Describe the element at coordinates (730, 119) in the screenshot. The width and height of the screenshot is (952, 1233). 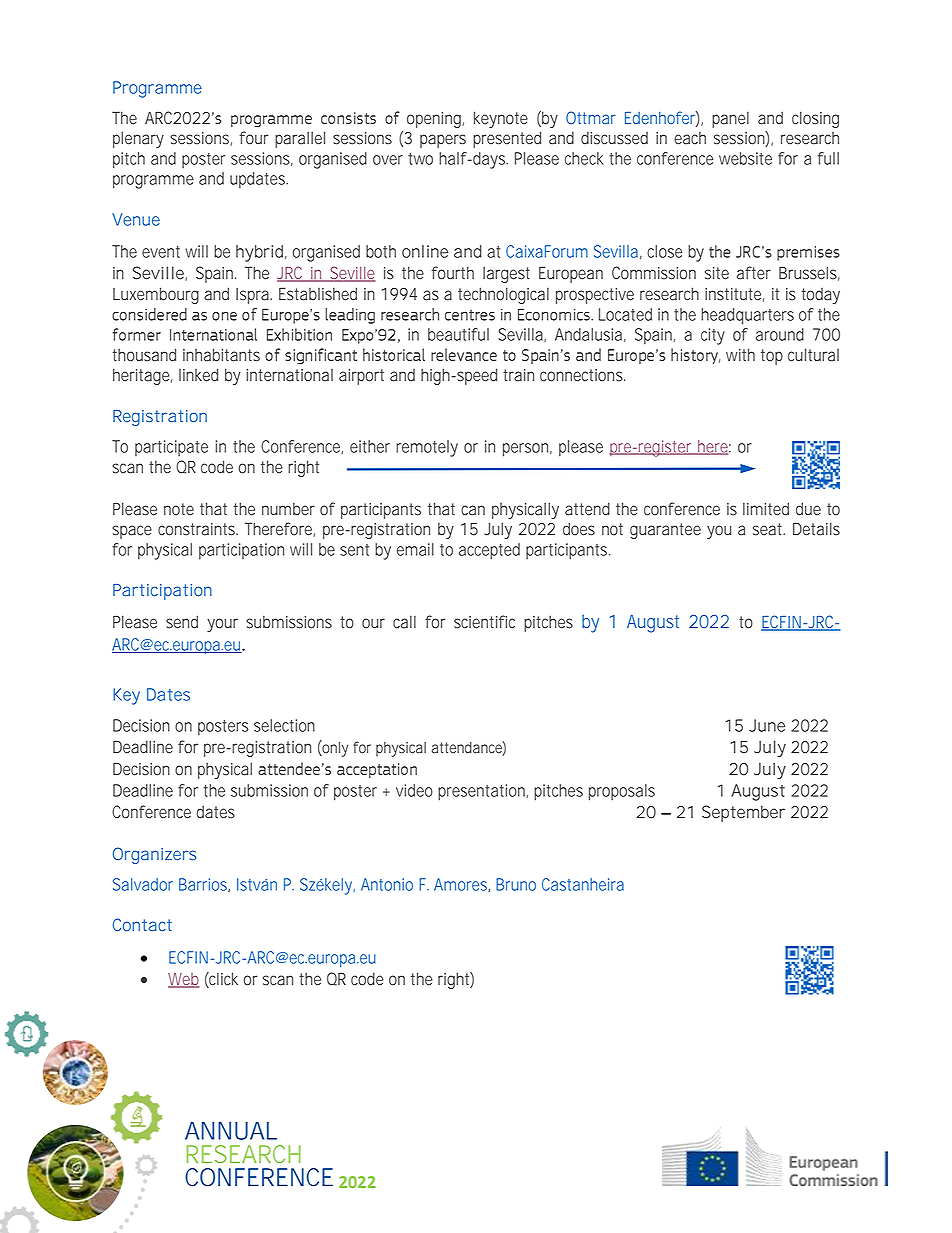
I see `panel` at that location.
